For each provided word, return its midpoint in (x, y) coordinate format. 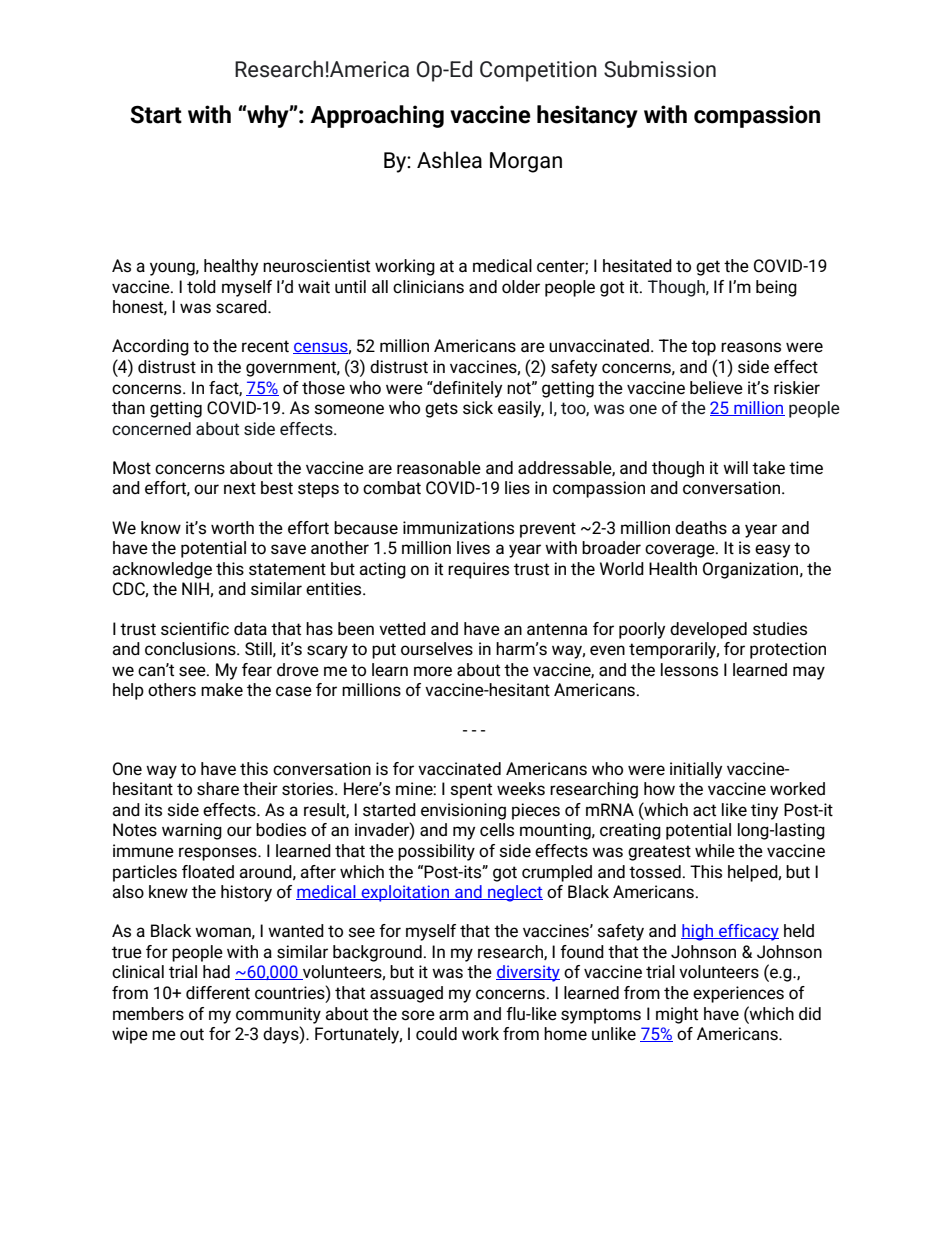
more (433, 671)
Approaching (377, 116)
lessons (689, 670)
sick (478, 408)
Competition (538, 71)
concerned (151, 428)
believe (716, 388)
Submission (660, 69)
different (218, 993)
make (222, 689)
